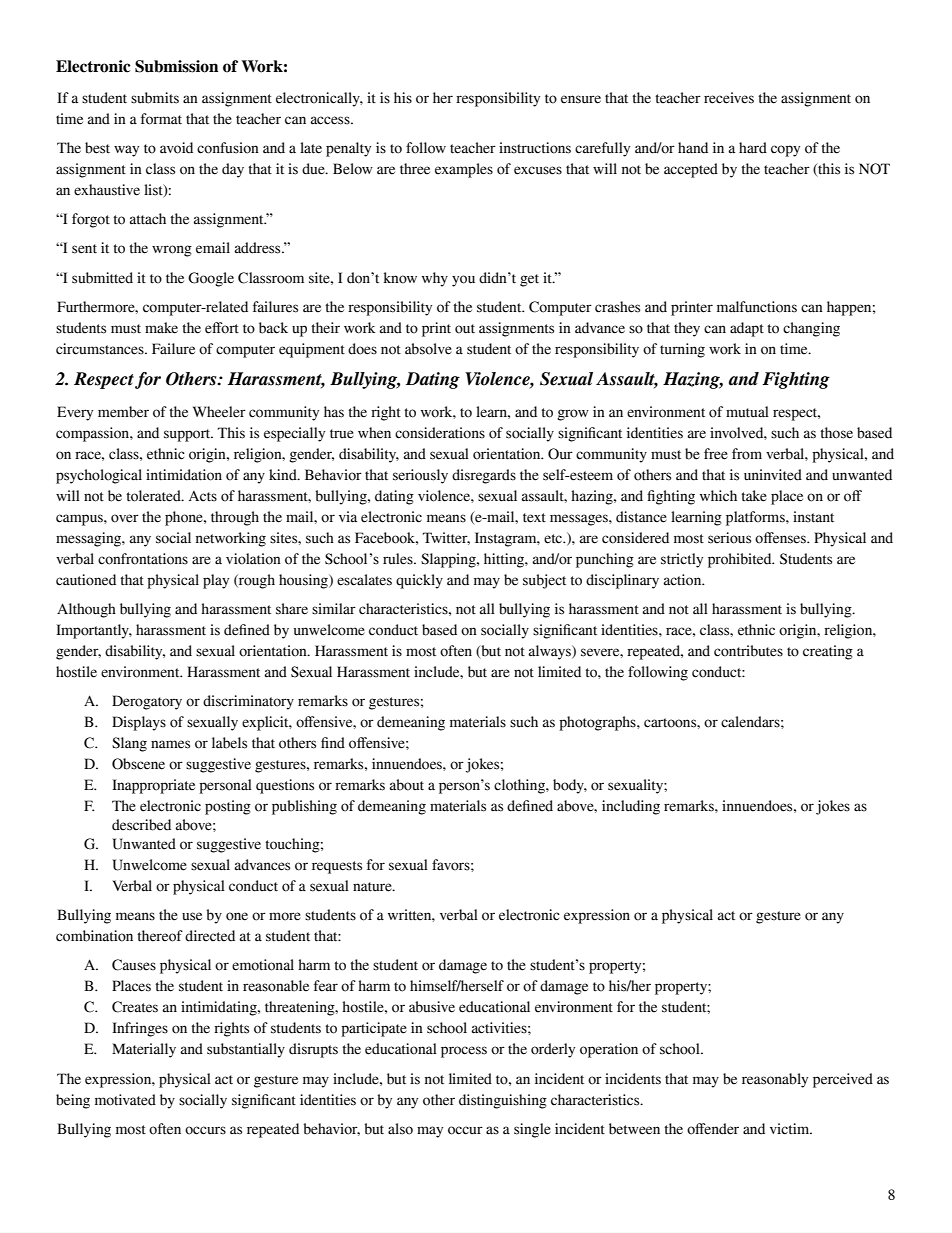 Image resolution: width=952 pixels, height=1233 pixels. I want to click on examples, so click(464, 170).
